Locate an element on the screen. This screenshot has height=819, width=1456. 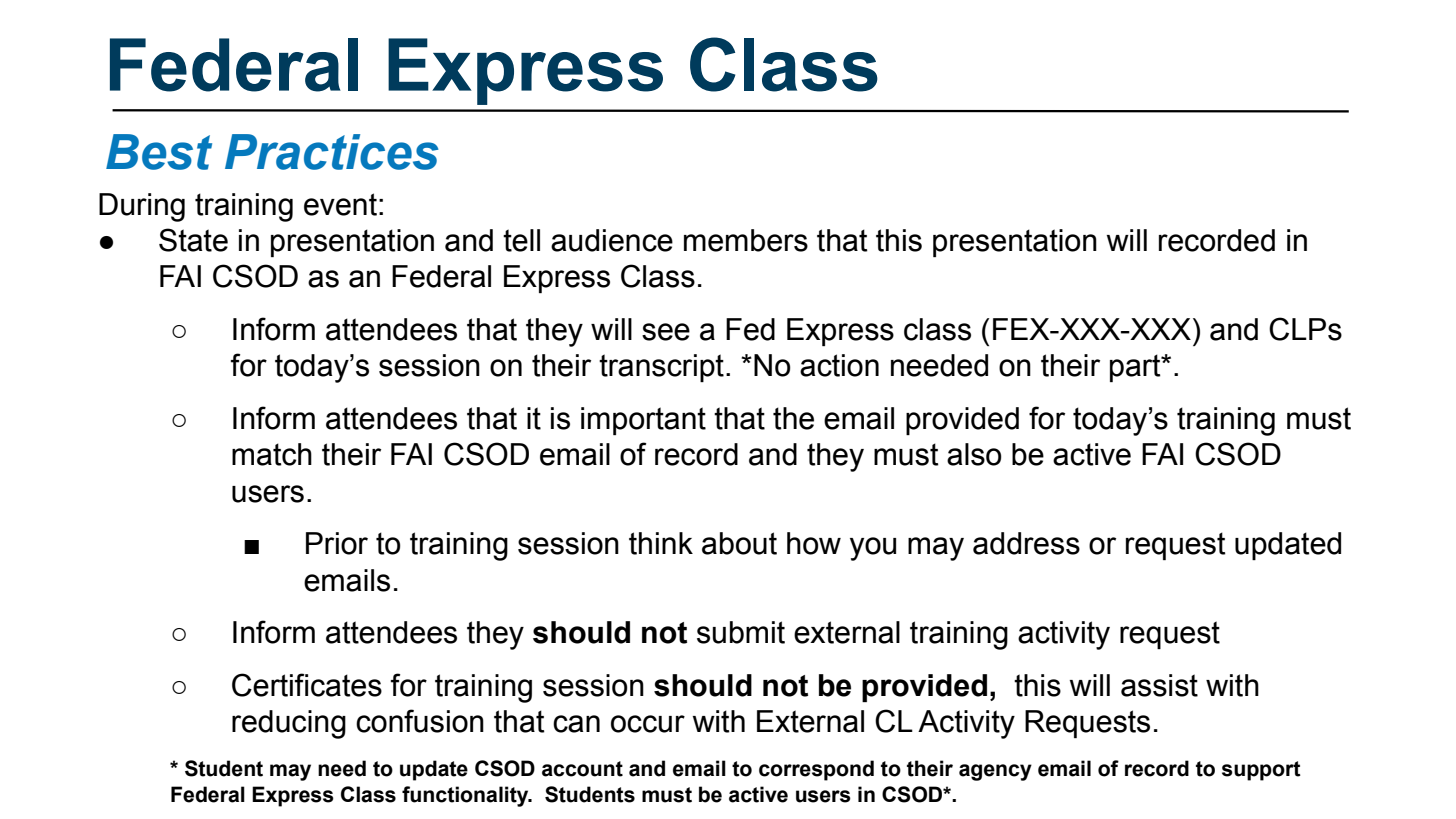
members is located at coordinates (746, 240).
